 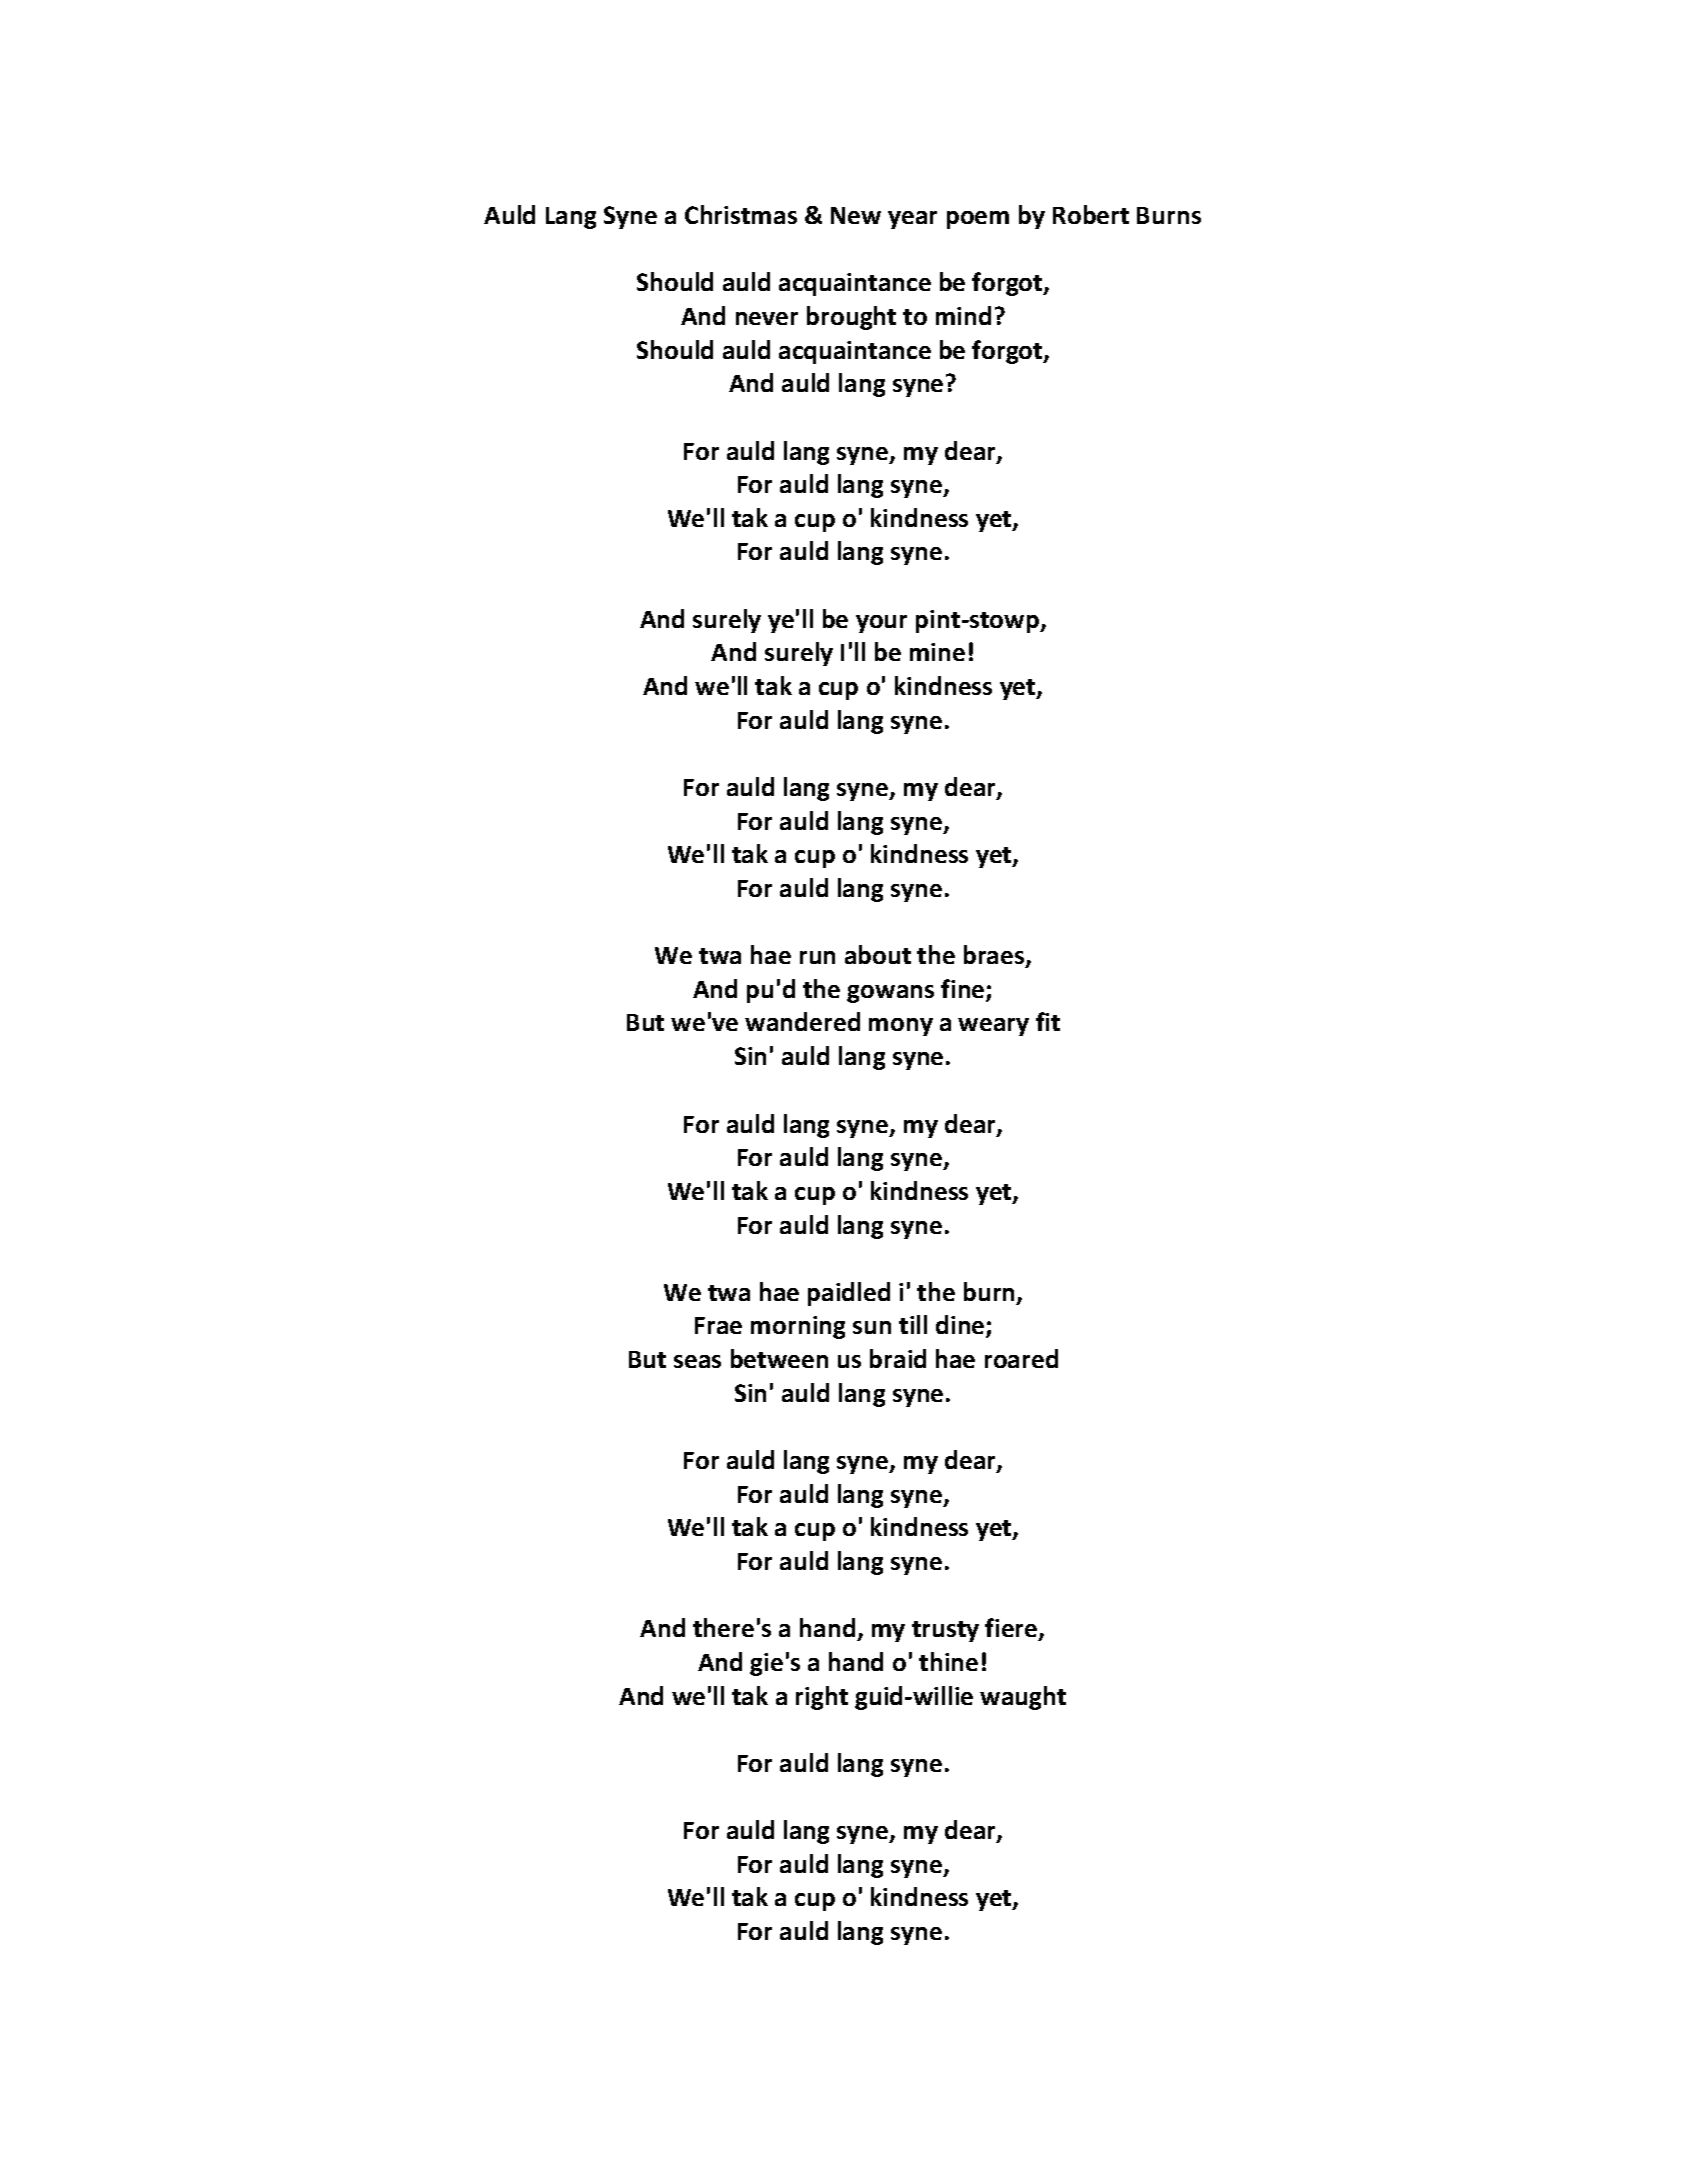 What do you see at coordinates (937, 652) in the page?
I see `mine` at bounding box center [937, 652].
